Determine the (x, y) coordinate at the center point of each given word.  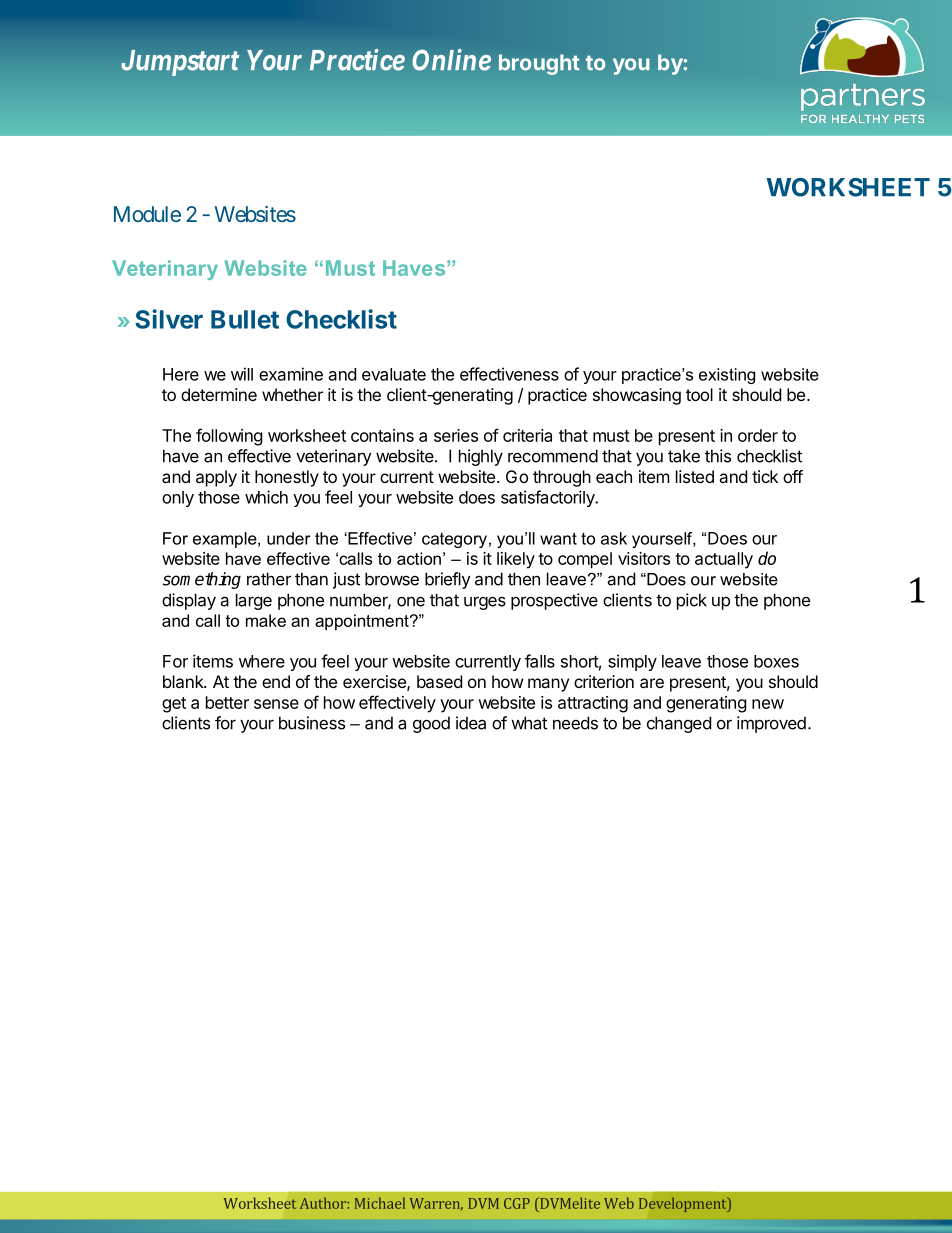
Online (451, 60)
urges (485, 603)
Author (324, 1203)
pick (692, 601)
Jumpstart (180, 63)
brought (539, 64)
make (266, 620)
